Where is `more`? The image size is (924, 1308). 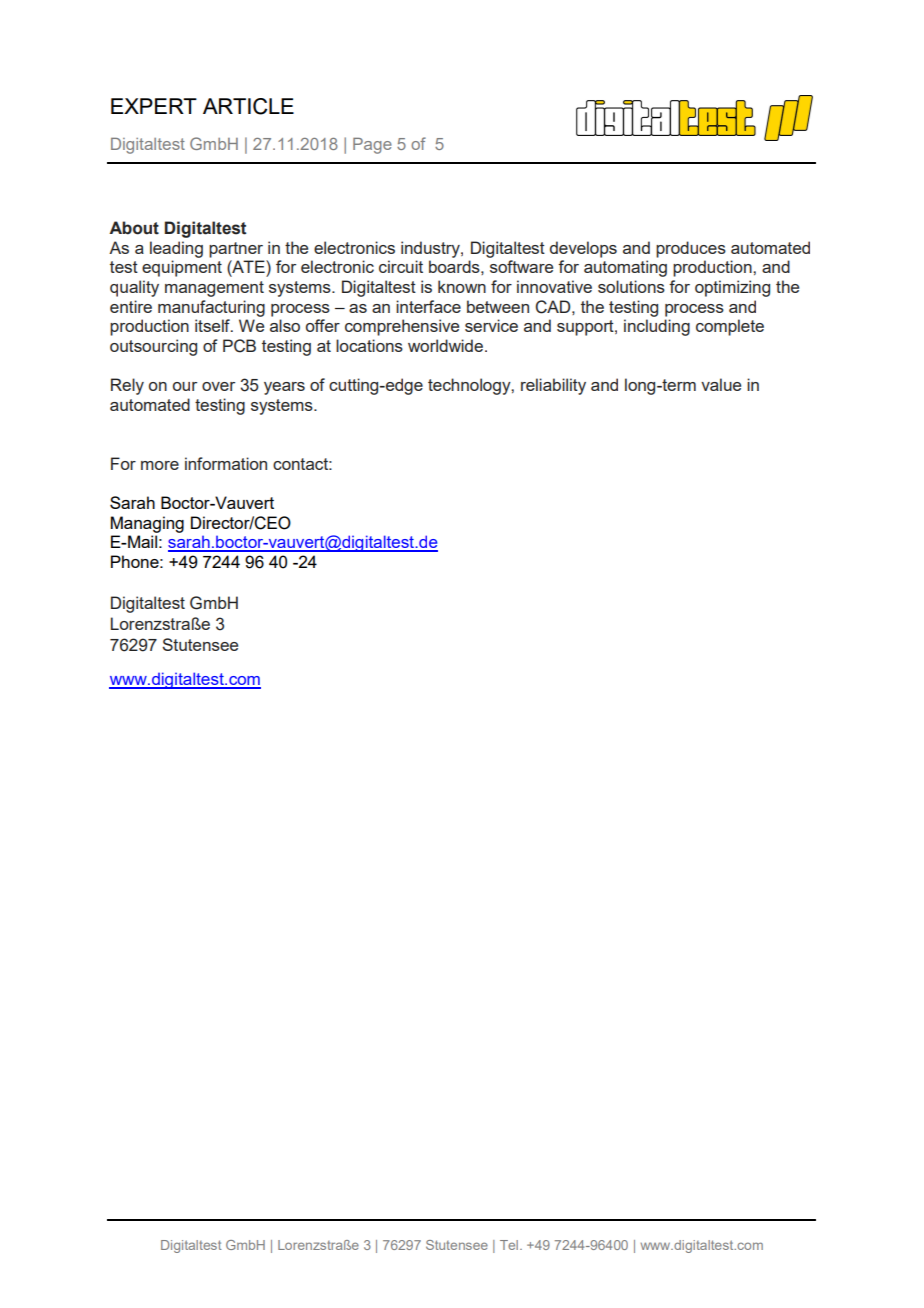
more is located at coordinates (160, 465).
